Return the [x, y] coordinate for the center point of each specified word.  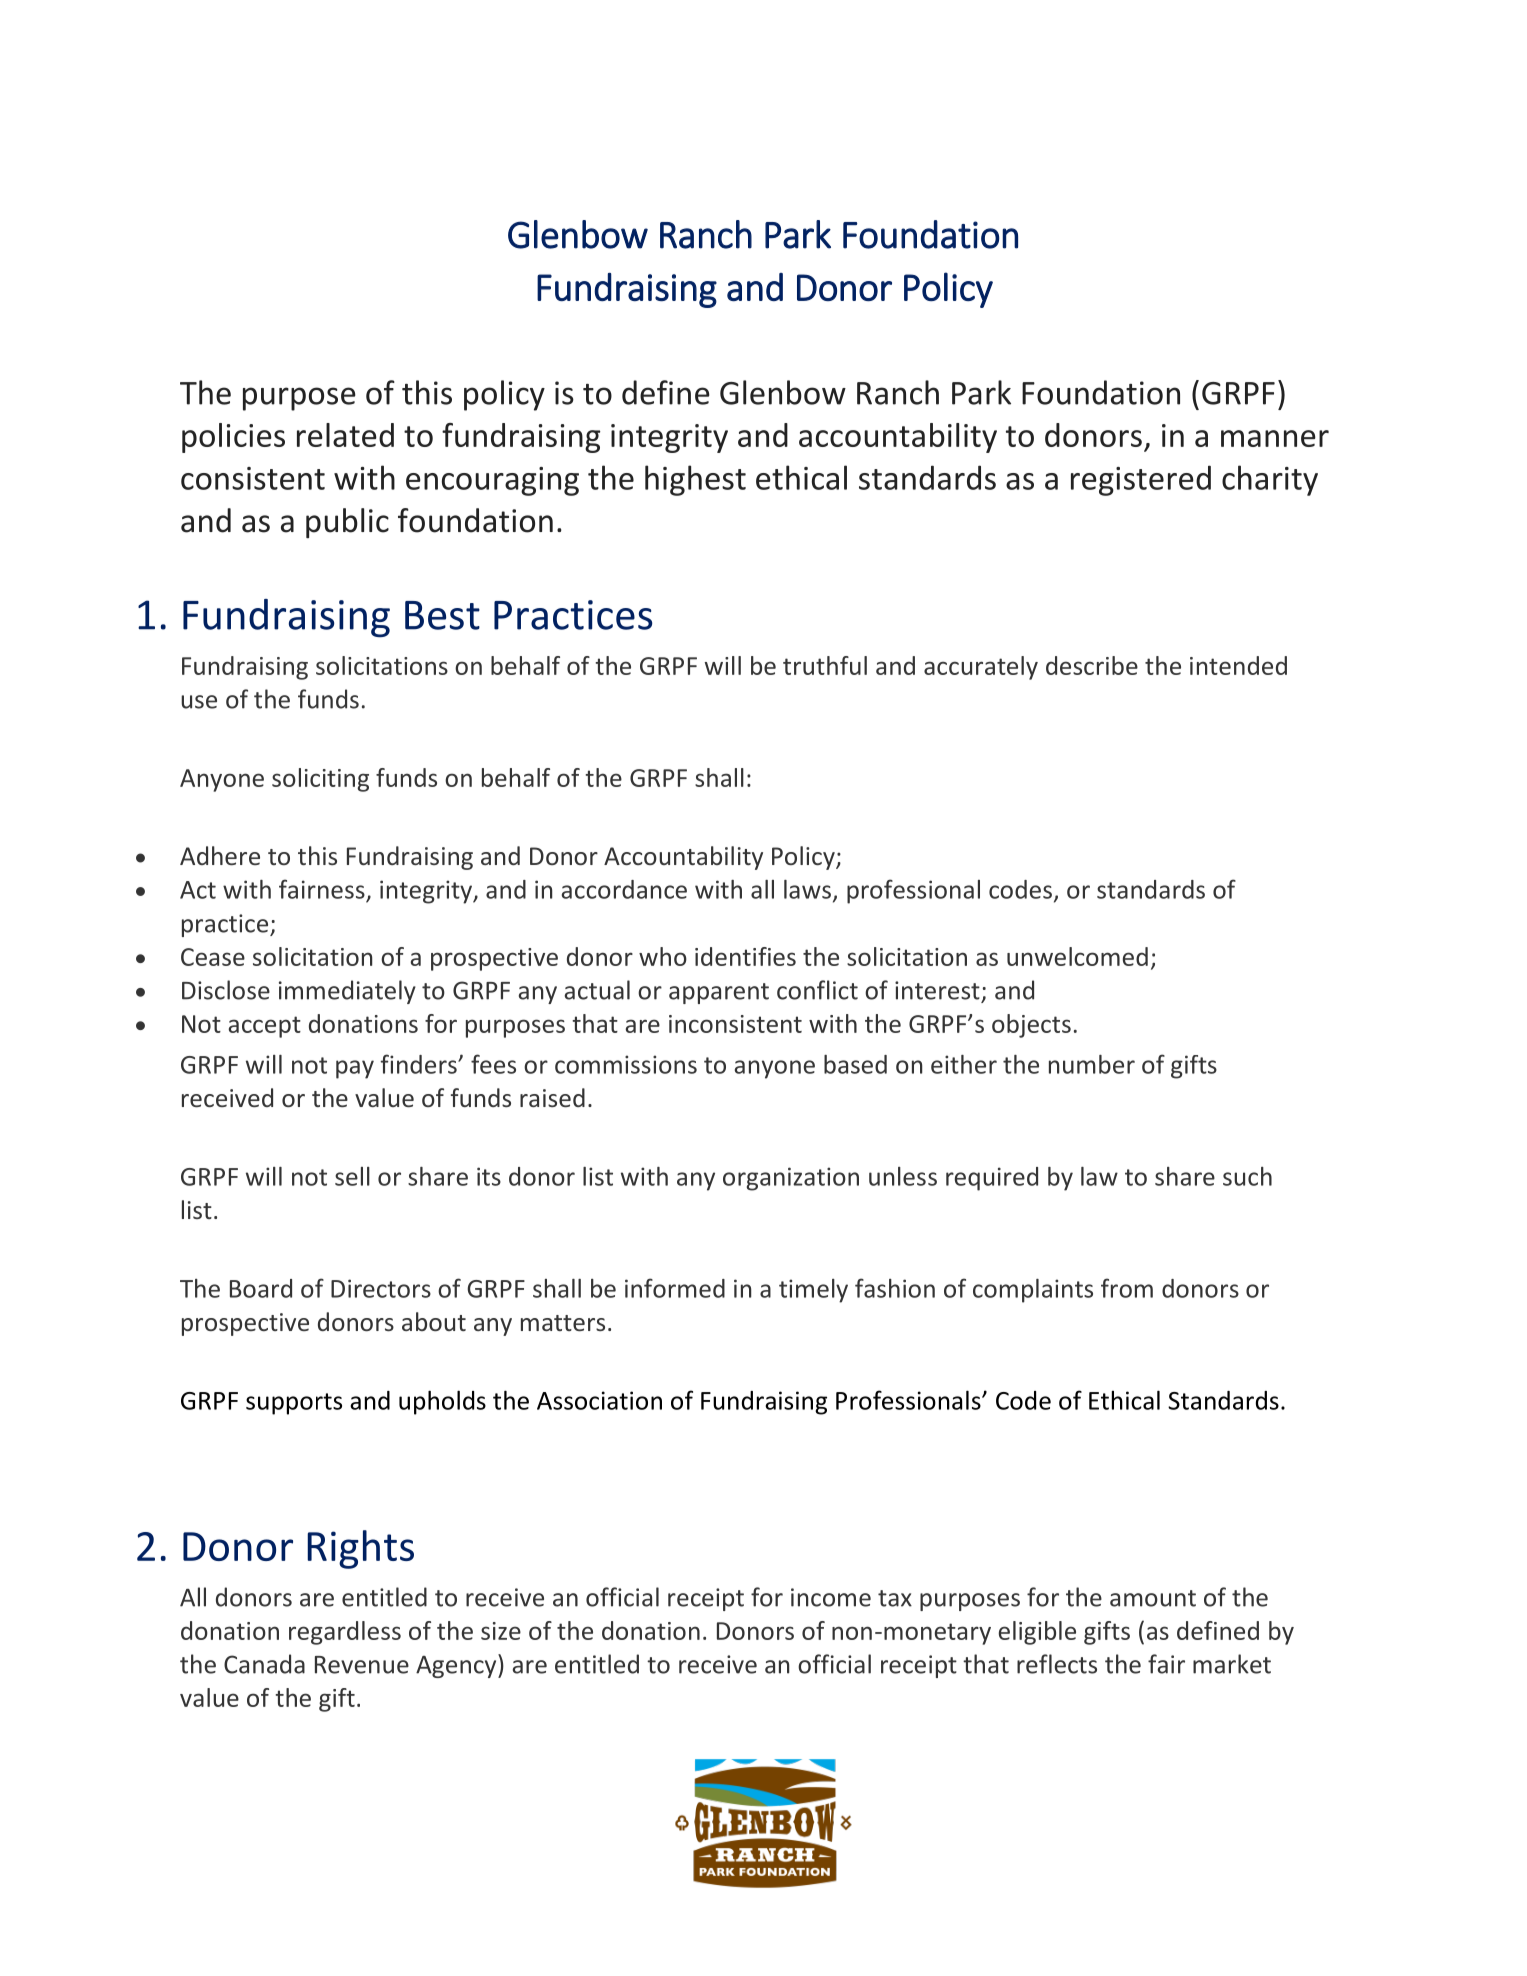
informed [675, 1288]
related [345, 435]
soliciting [320, 780]
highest [695, 480]
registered [1141, 480]
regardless [345, 1633]
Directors [381, 1288]
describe [1092, 665]
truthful [825, 665]
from [1127, 1288]
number [1092, 1064]
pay [355, 1069]
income [831, 1597]
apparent [719, 993]
